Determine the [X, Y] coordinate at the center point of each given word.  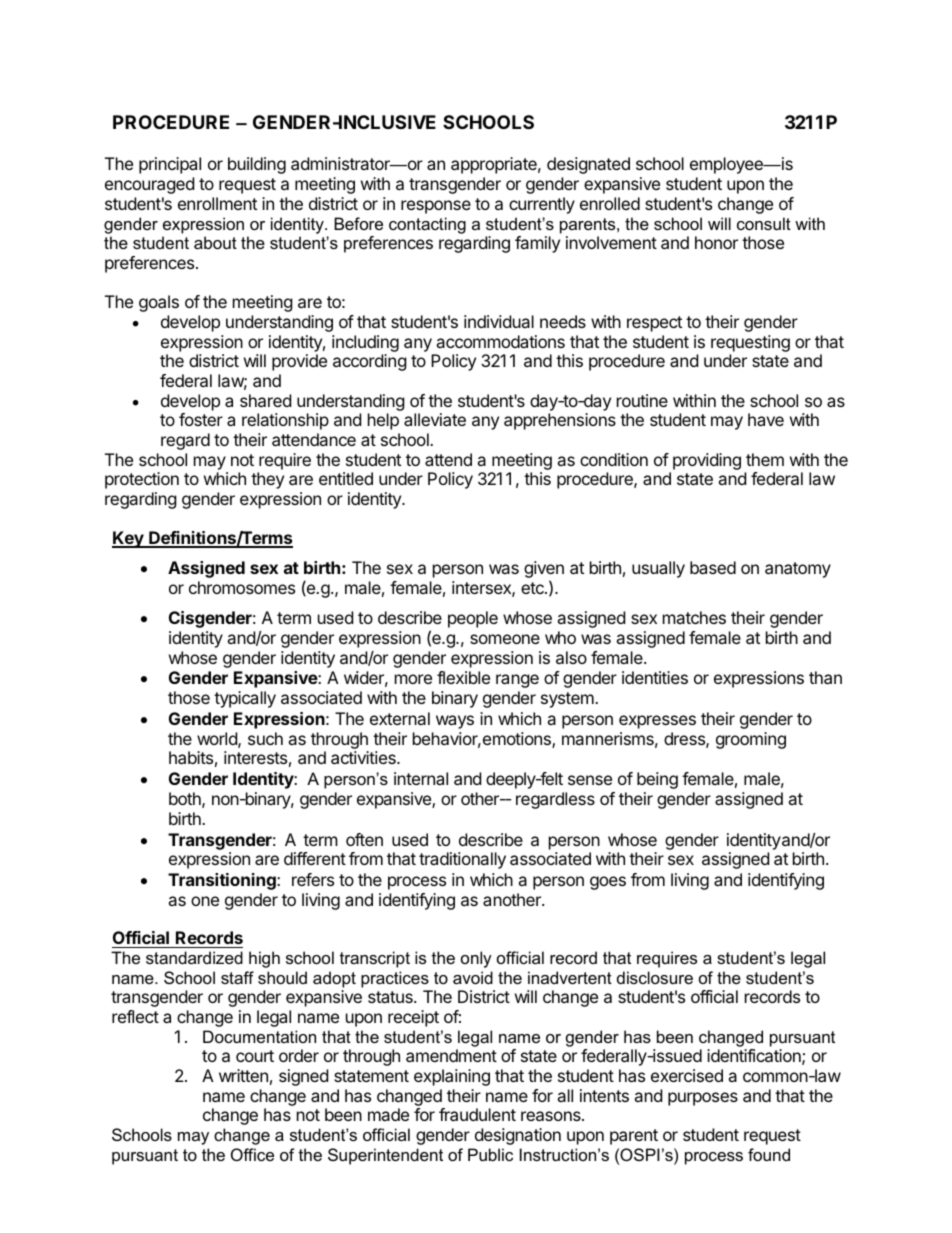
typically [245, 699]
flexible [463, 677]
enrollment [217, 203]
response [436, 207]
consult [764, 223]
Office [252, 1154]
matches [694, 617]
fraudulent [477, 1114]
